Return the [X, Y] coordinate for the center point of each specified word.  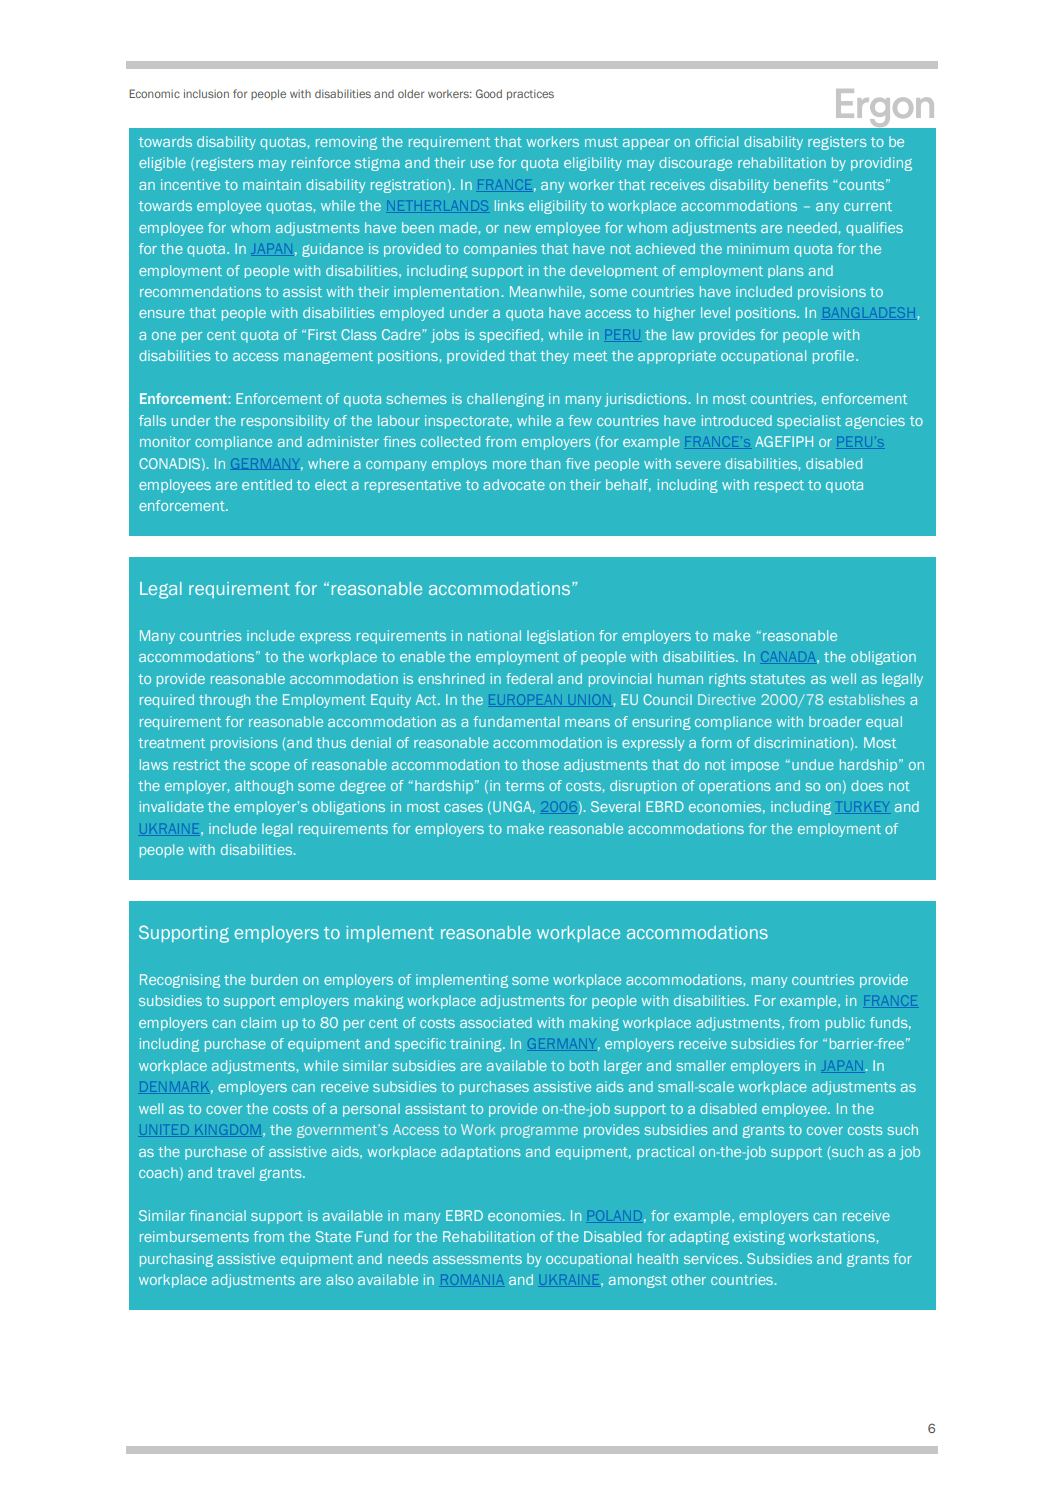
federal [529, 678]
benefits [801, 184]
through [224, 701]
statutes [777, 679]
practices [530, 94]
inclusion [206, 93]
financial [217, 1215]
